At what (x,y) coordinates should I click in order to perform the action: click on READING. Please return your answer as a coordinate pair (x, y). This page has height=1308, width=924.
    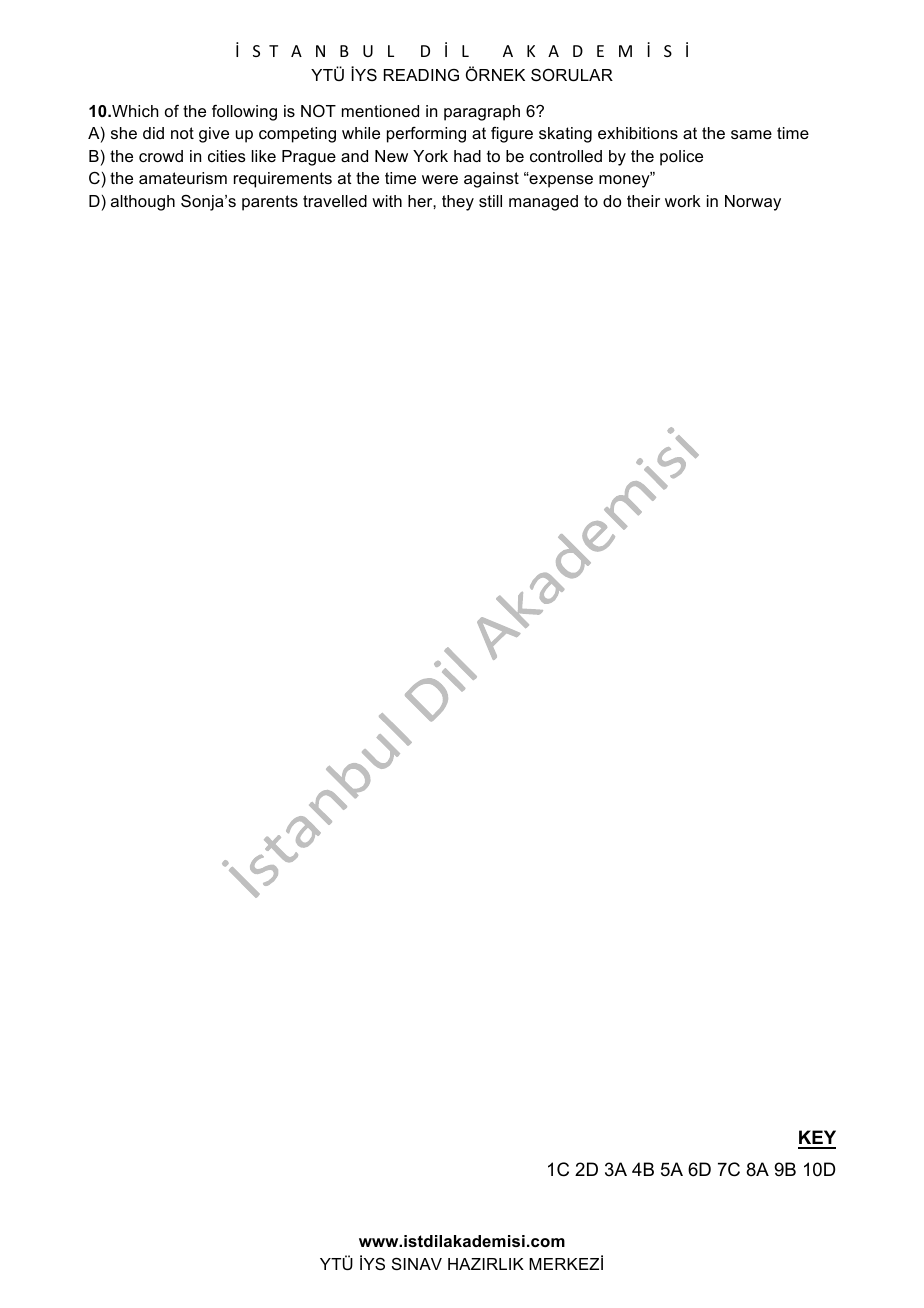
    Looking at the image, I should click on (421, 75).
